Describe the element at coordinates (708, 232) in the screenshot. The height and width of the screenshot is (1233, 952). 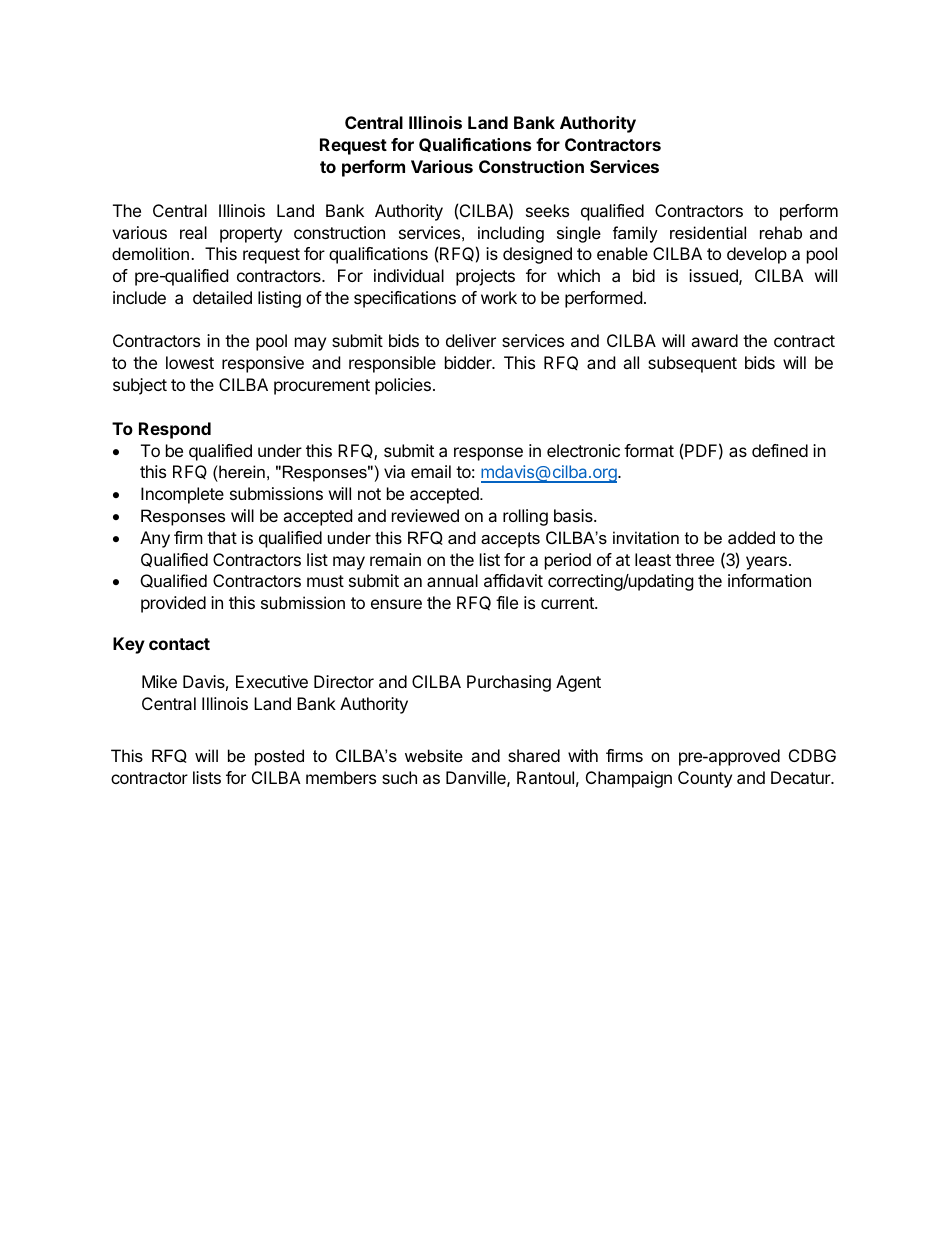
I see `residential` at that location.
